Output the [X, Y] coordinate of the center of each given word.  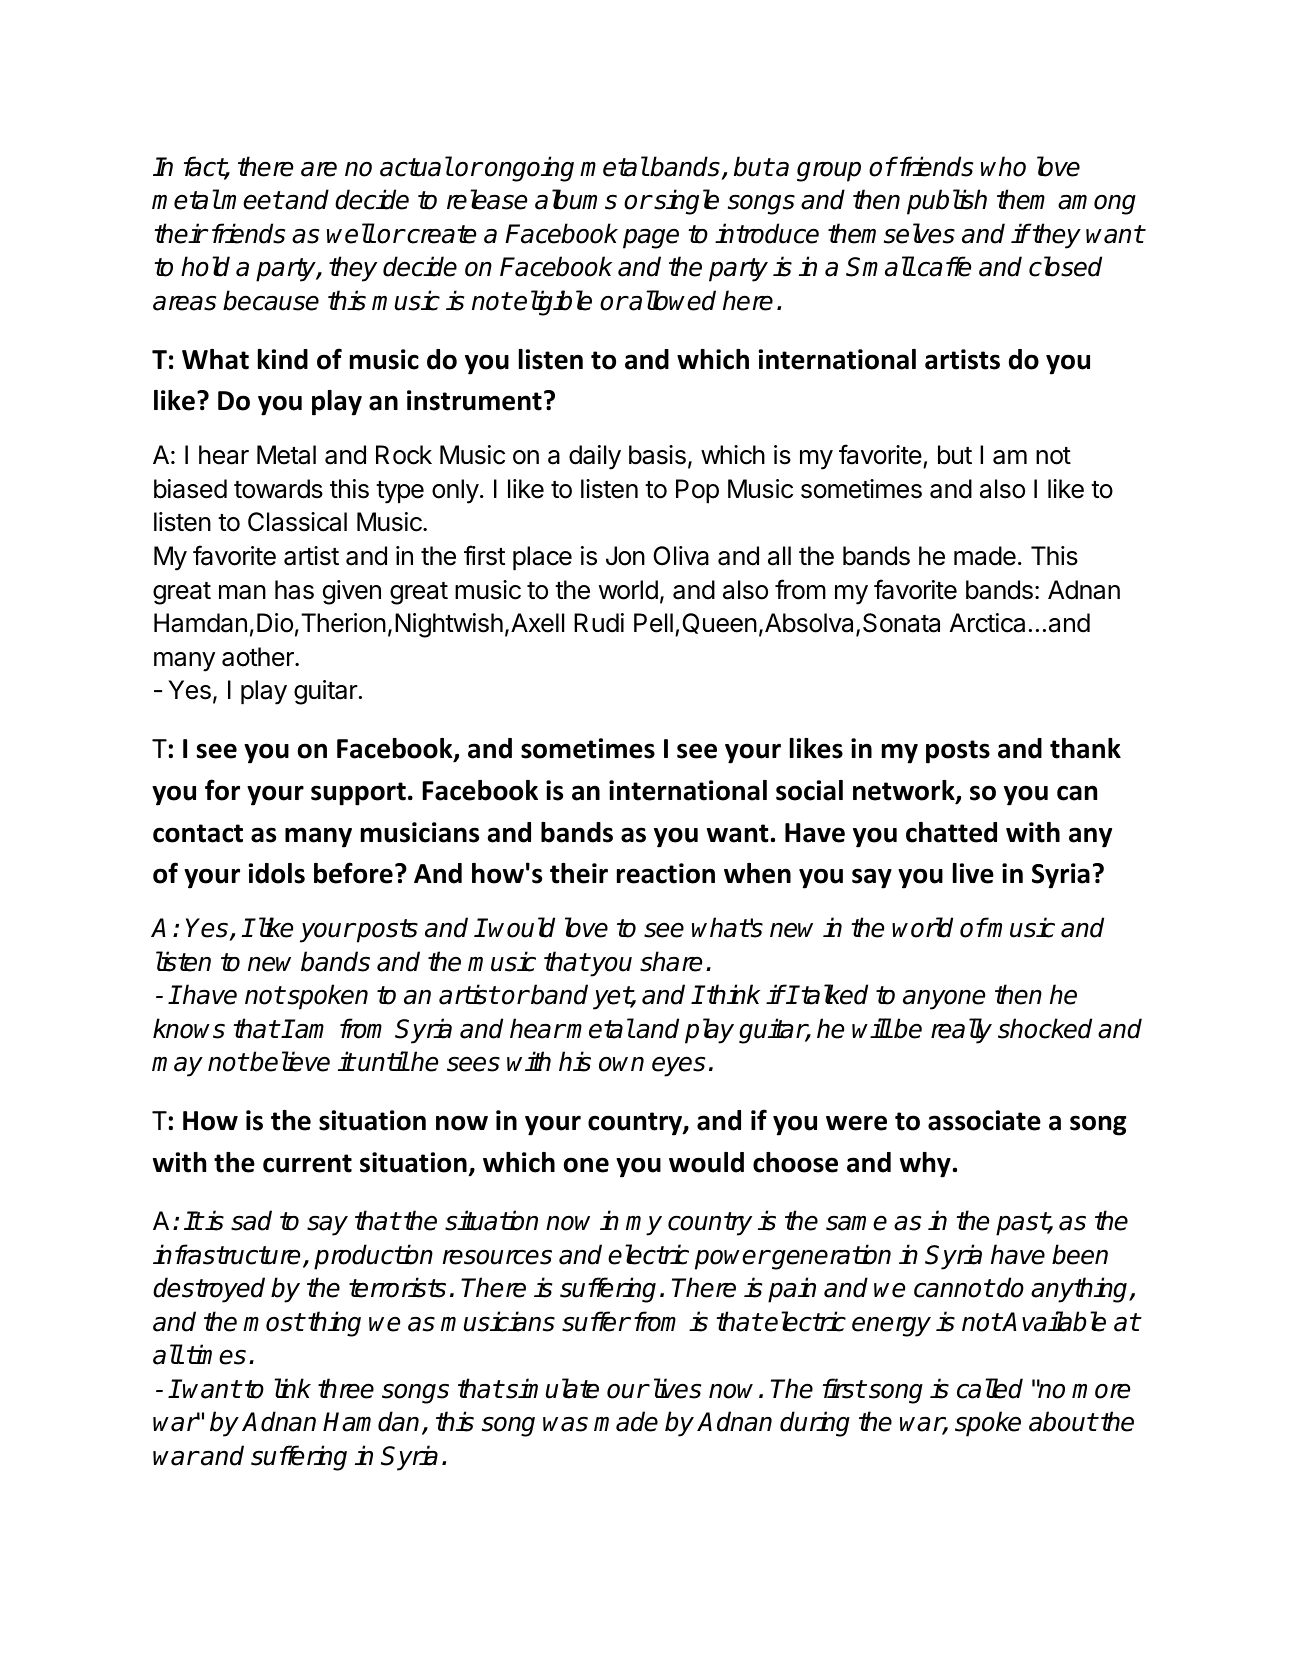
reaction [666, 873]
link [292, 1388]
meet [252, 200]
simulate [551, 1388]
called [990, 1388]
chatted [951, 832]
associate [984, 1120]
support [358, 794]
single [685, 202]
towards [278, 489]
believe [289, 1061]
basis [657, 455]
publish [947, 202]
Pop [697, 491]
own [621, 1064]
